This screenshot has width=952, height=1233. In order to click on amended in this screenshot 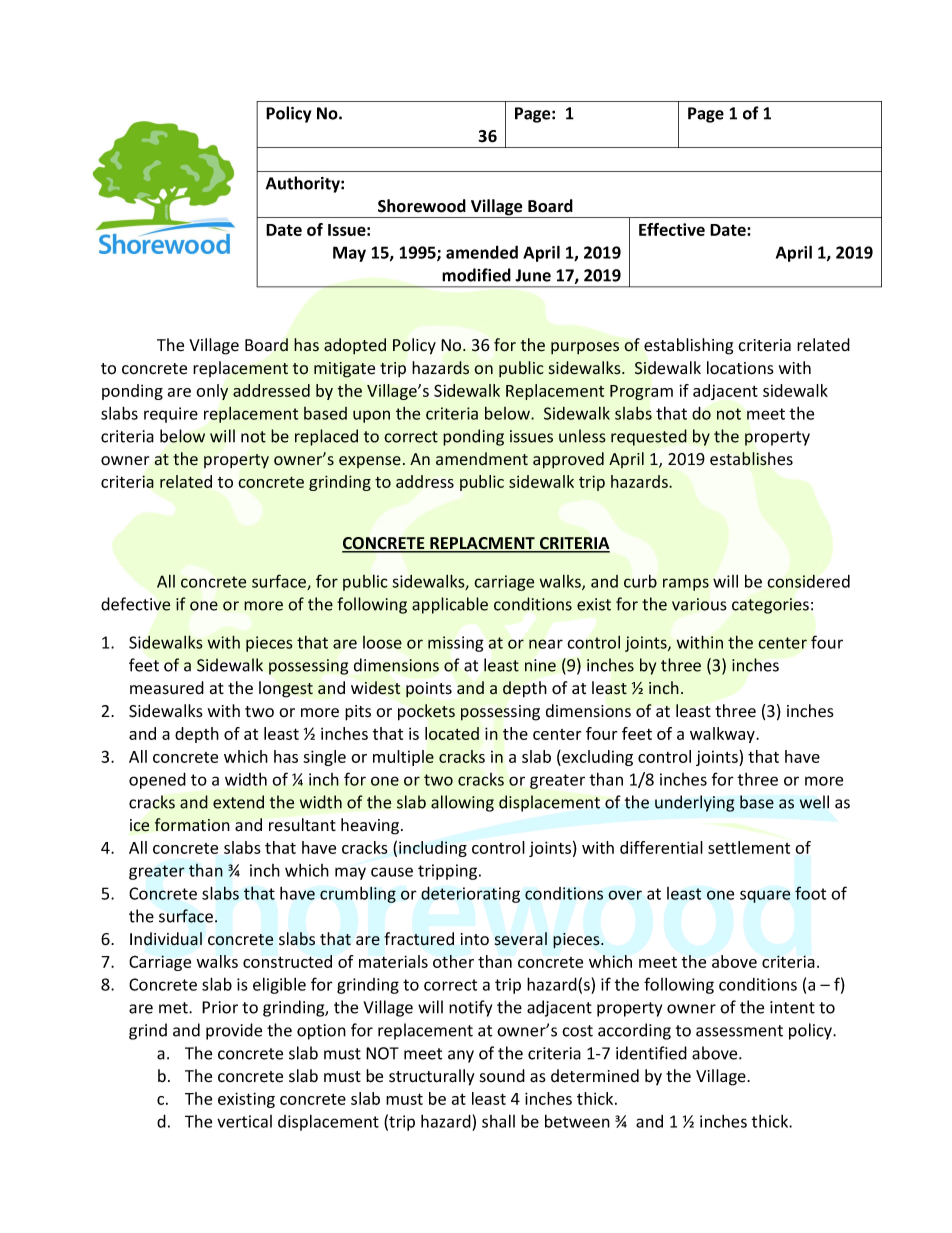, I will do `click(482, 252)`.
